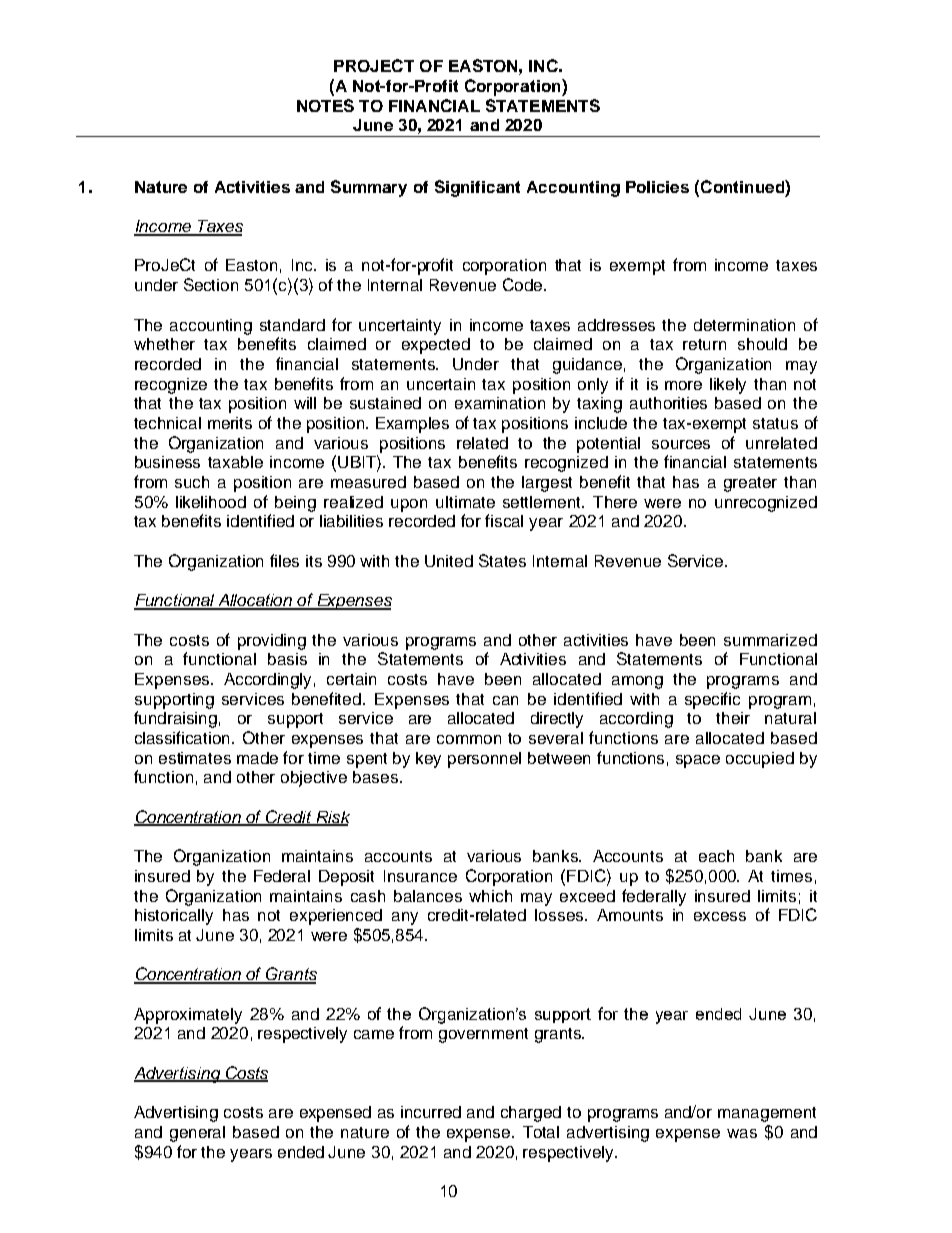  Describe the element at coordinates (502, 560) in the screenshot. I see `States` at that location.
